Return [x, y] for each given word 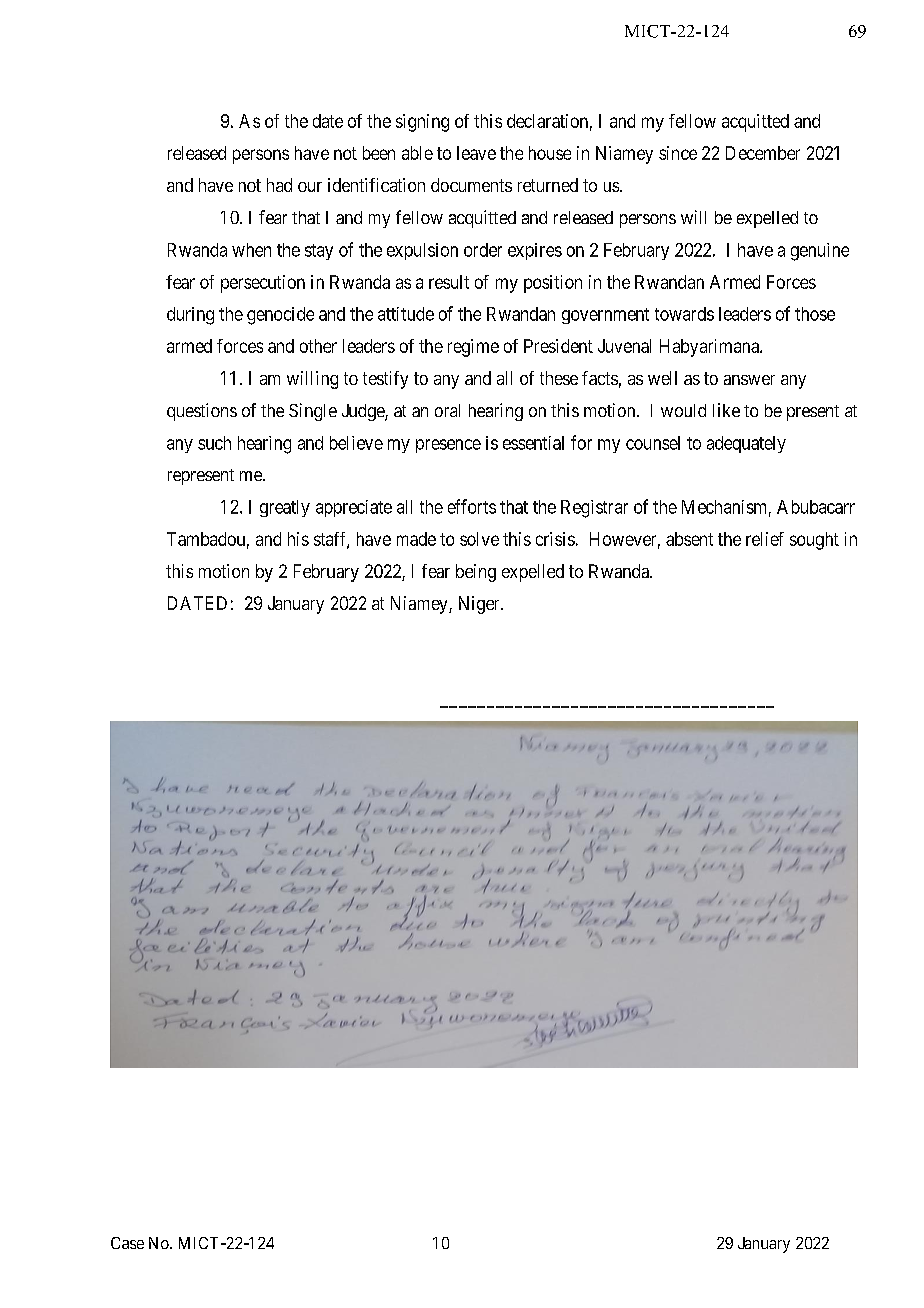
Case [127, 1243]
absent [689, 539]
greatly [285, 508]
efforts [472, 506]
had [279, 185]
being [476, 573]
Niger [480, 605]
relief [765, 539]
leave [476, 153]
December [763, 153]
